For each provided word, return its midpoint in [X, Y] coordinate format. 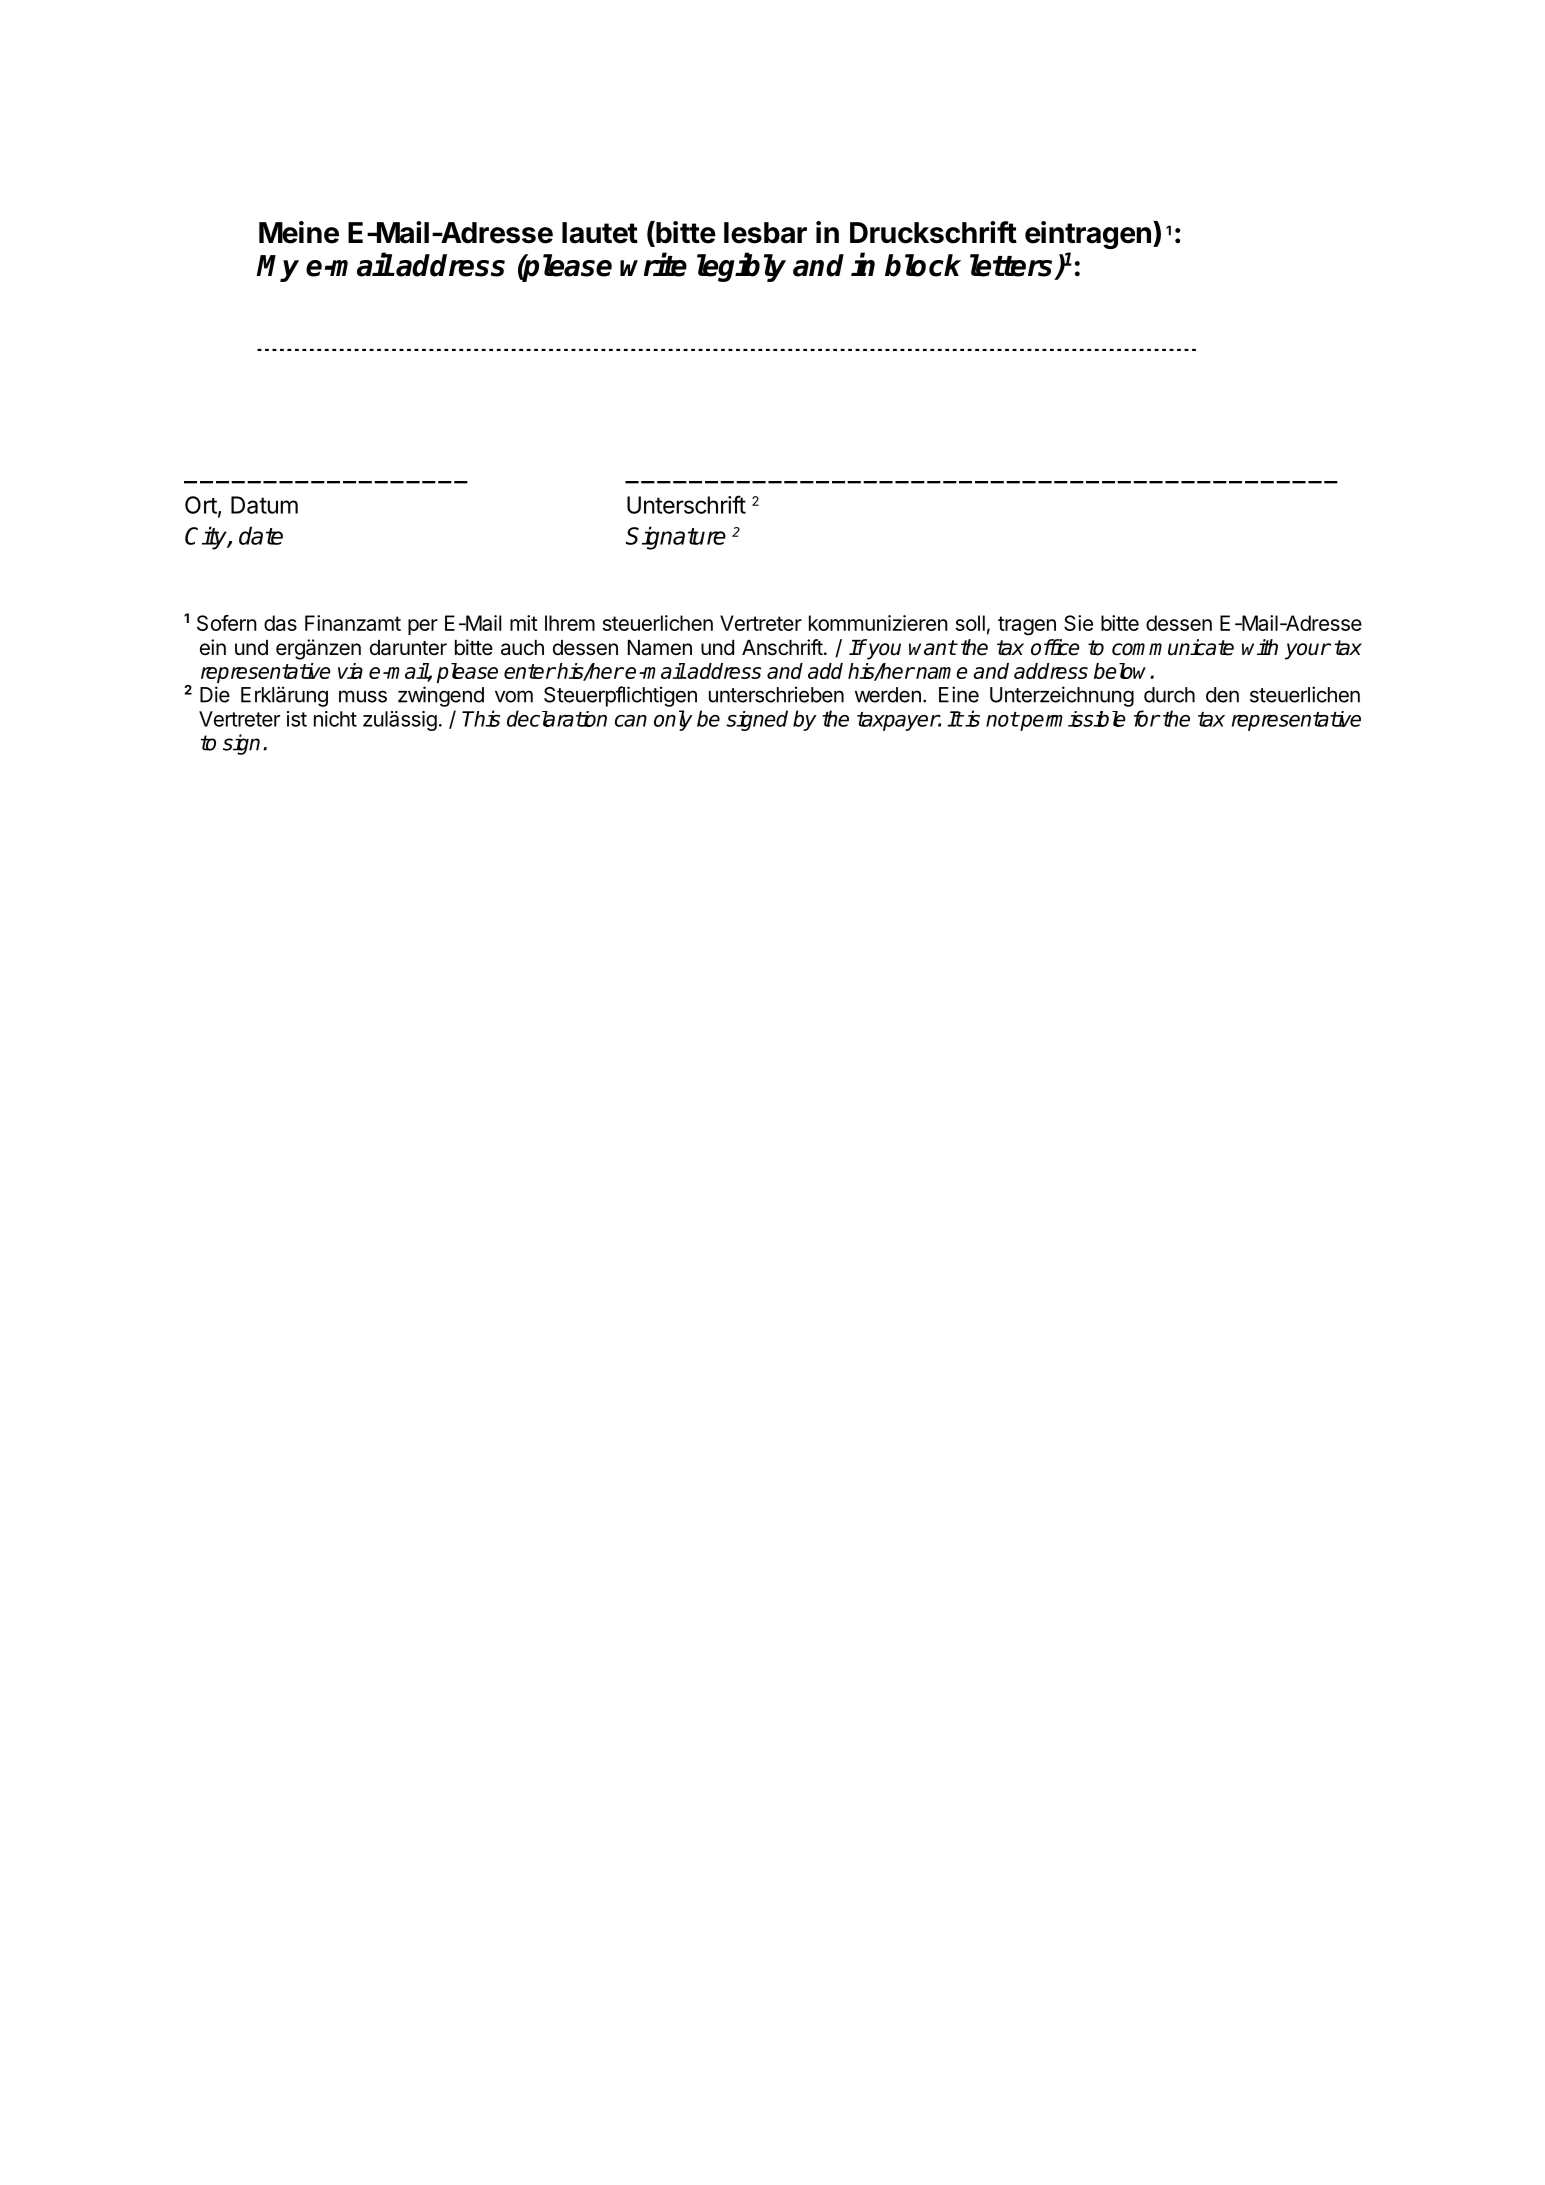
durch [1169, 695]
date [261, 535]
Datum [264, 505]
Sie [1078, 623]
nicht [335, 719]
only [673, 720]
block [923, 265]
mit [524, 623]
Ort [201, 505]
